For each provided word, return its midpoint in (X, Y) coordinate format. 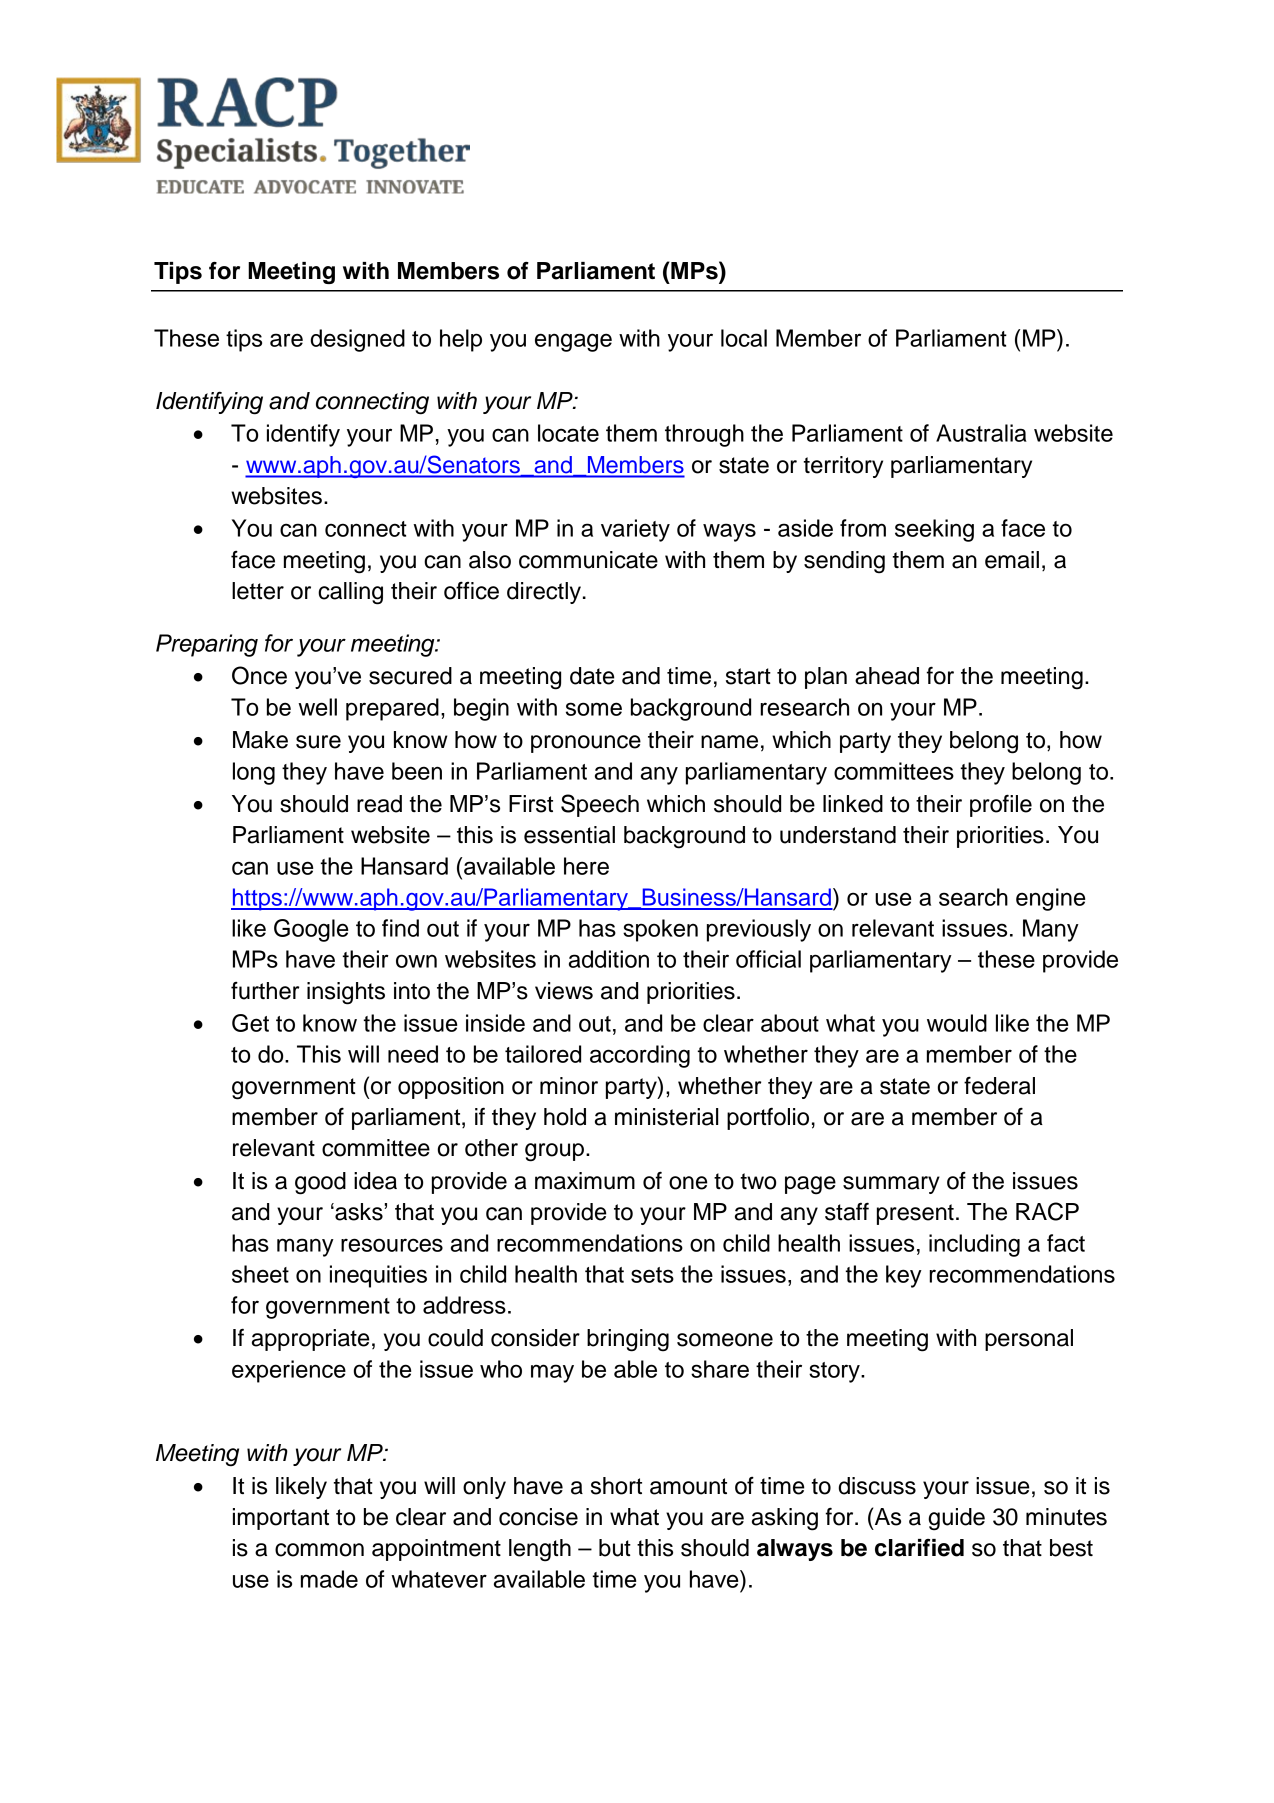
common (319, 1550)
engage (573, 342)
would (957, 1023)
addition (609, 959)
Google (311, 930)
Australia (981, 433)
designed (358, 340)
